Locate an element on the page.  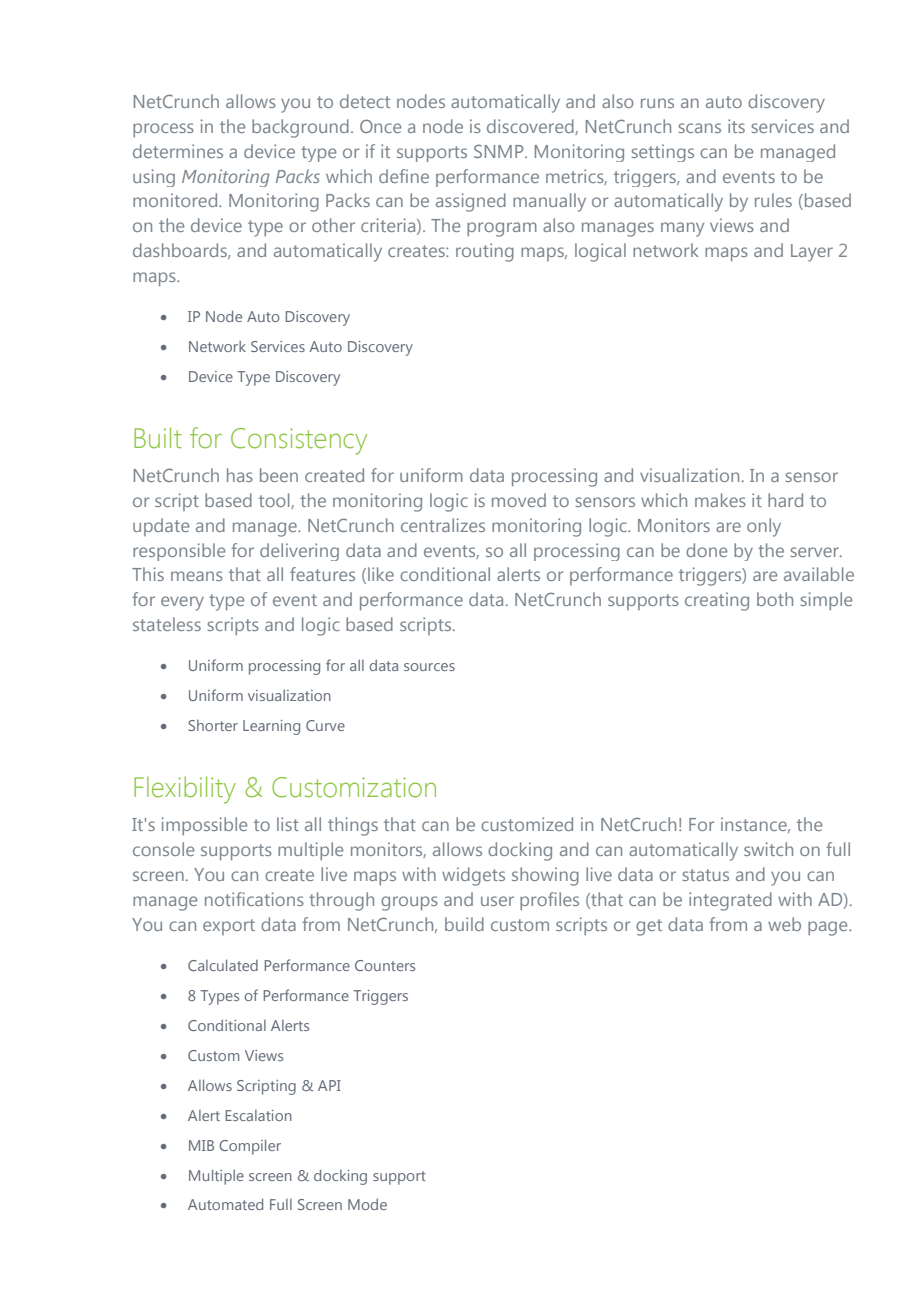
has is located at coordinates (240, 475).
